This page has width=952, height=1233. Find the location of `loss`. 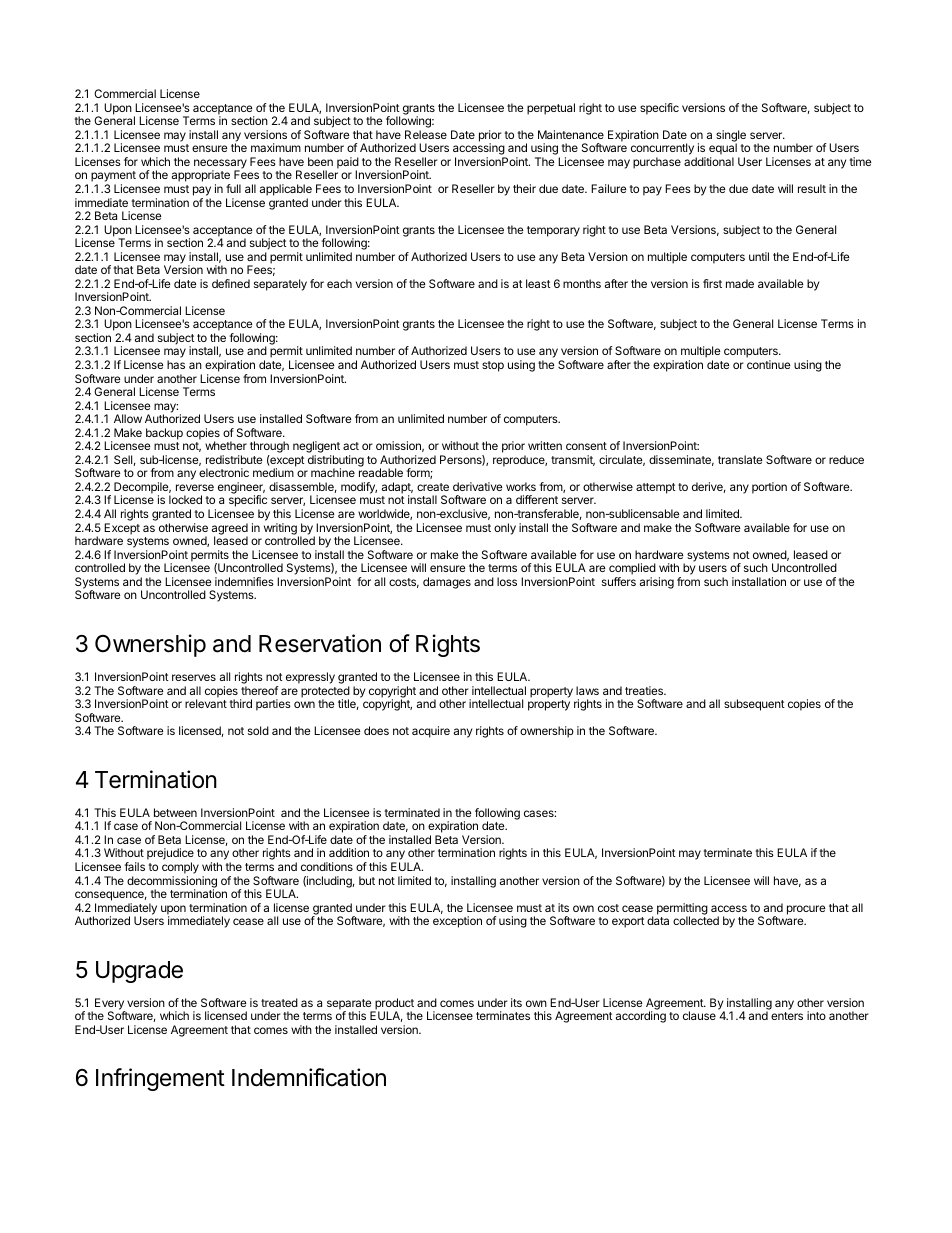

loss is located at coordinates (507, 581).
